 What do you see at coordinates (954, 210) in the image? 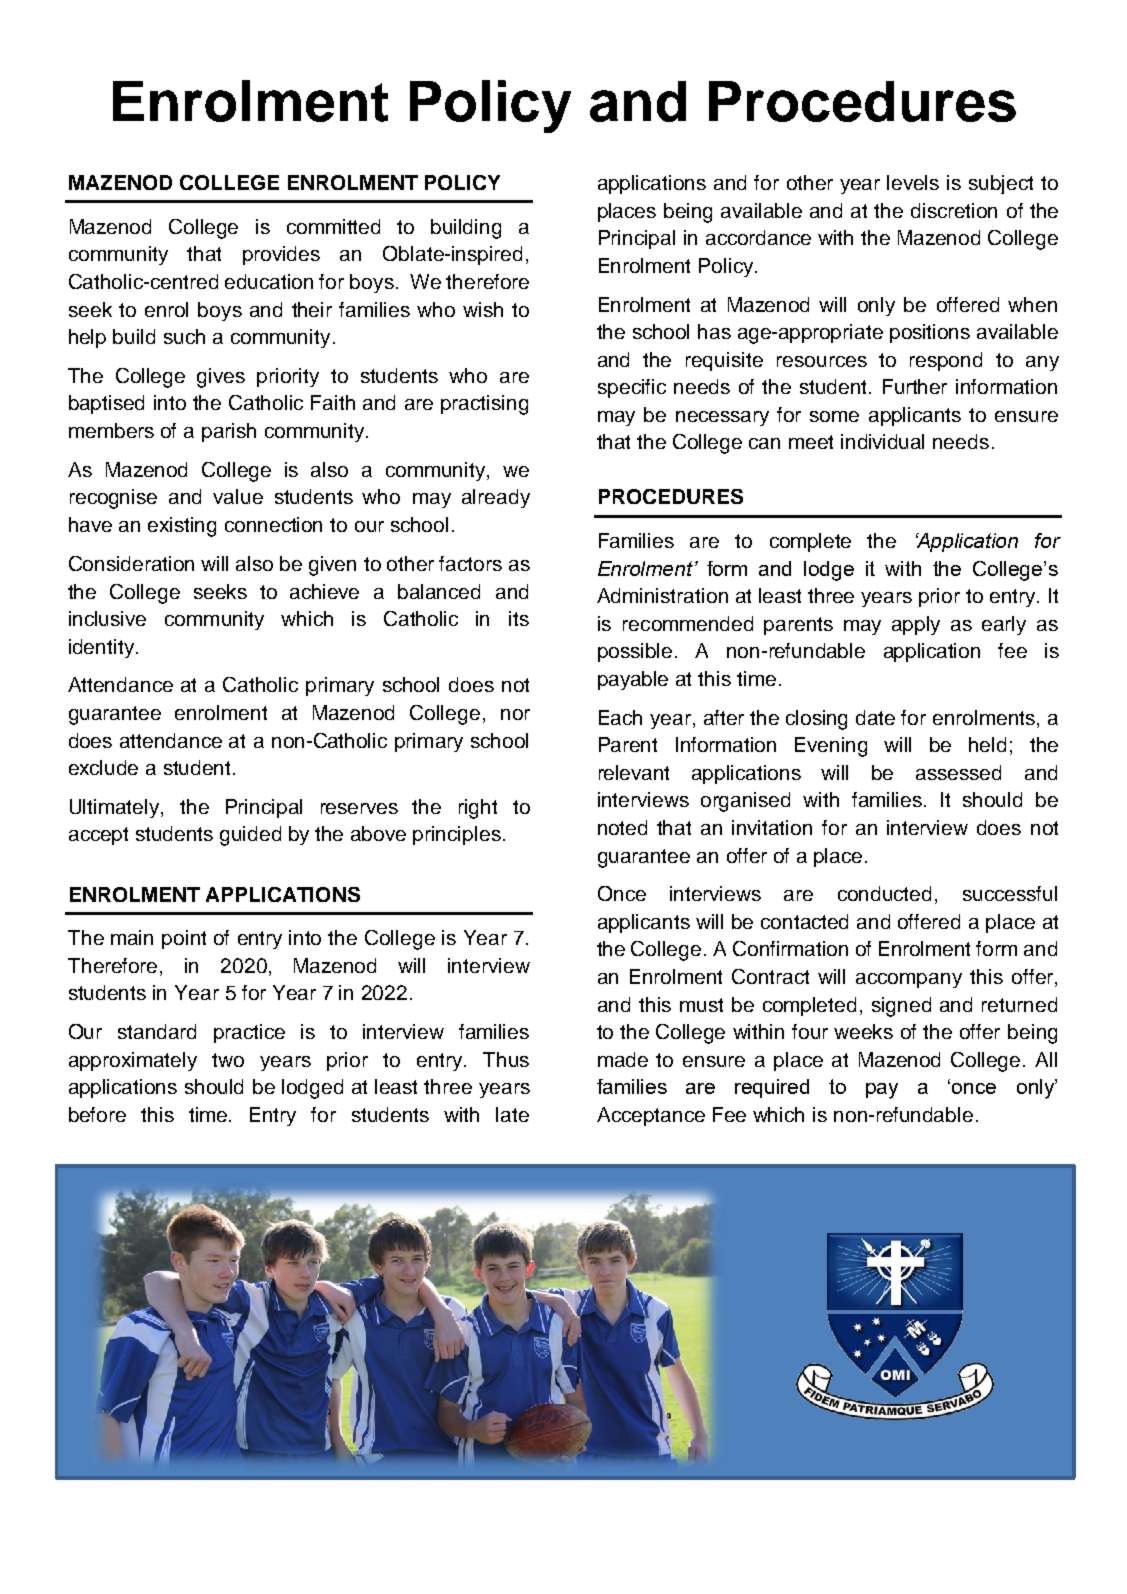
I see `discretion` at bounding box center [954, 210].
